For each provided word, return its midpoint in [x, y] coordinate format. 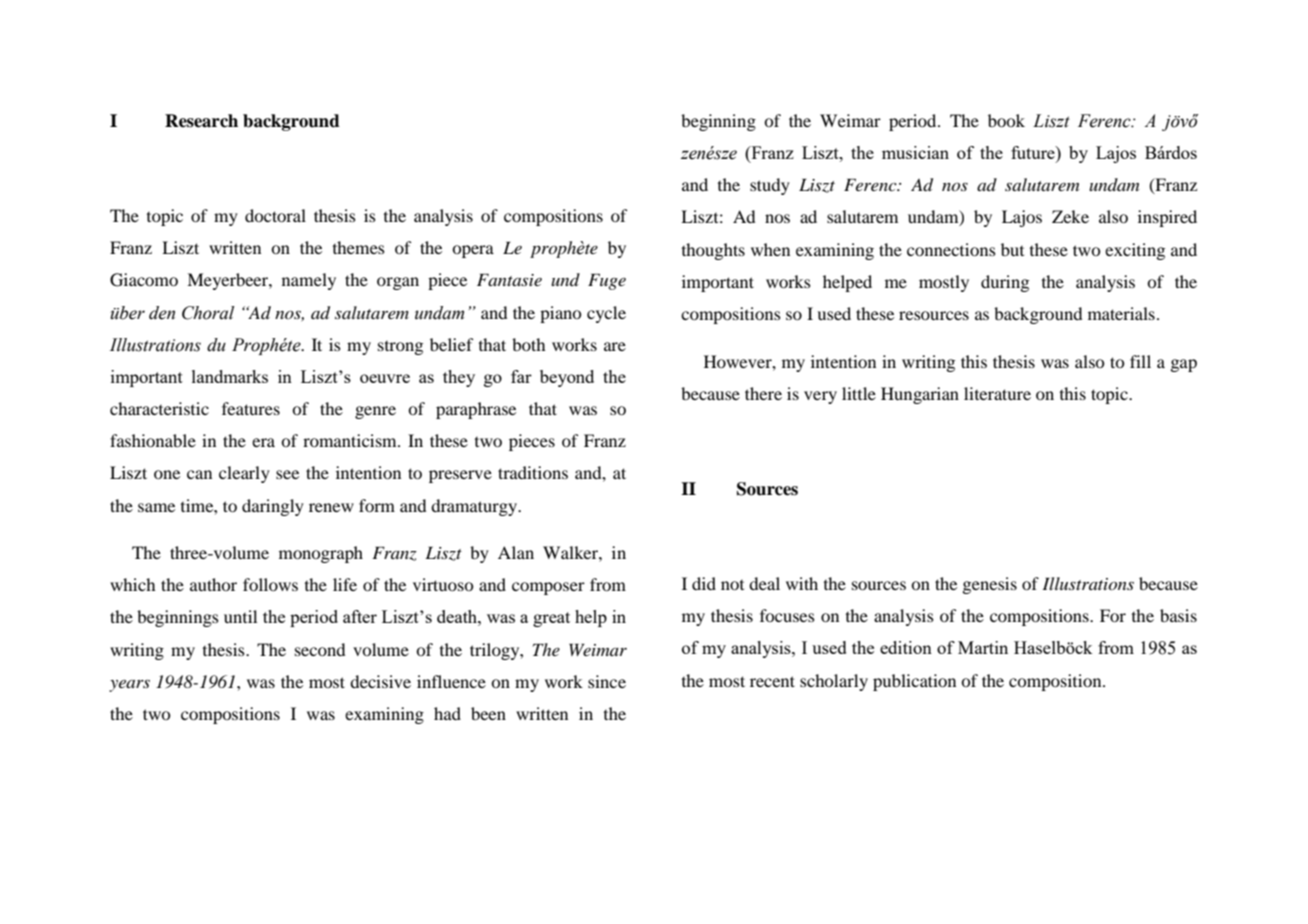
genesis [989, 585]
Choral [208, 313]
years [129, 686]
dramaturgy [475, 507]
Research [201, 121]
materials [1121, 313]
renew [331, 507]
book [1006, 120]
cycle [606, 314]
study [770, 186]
